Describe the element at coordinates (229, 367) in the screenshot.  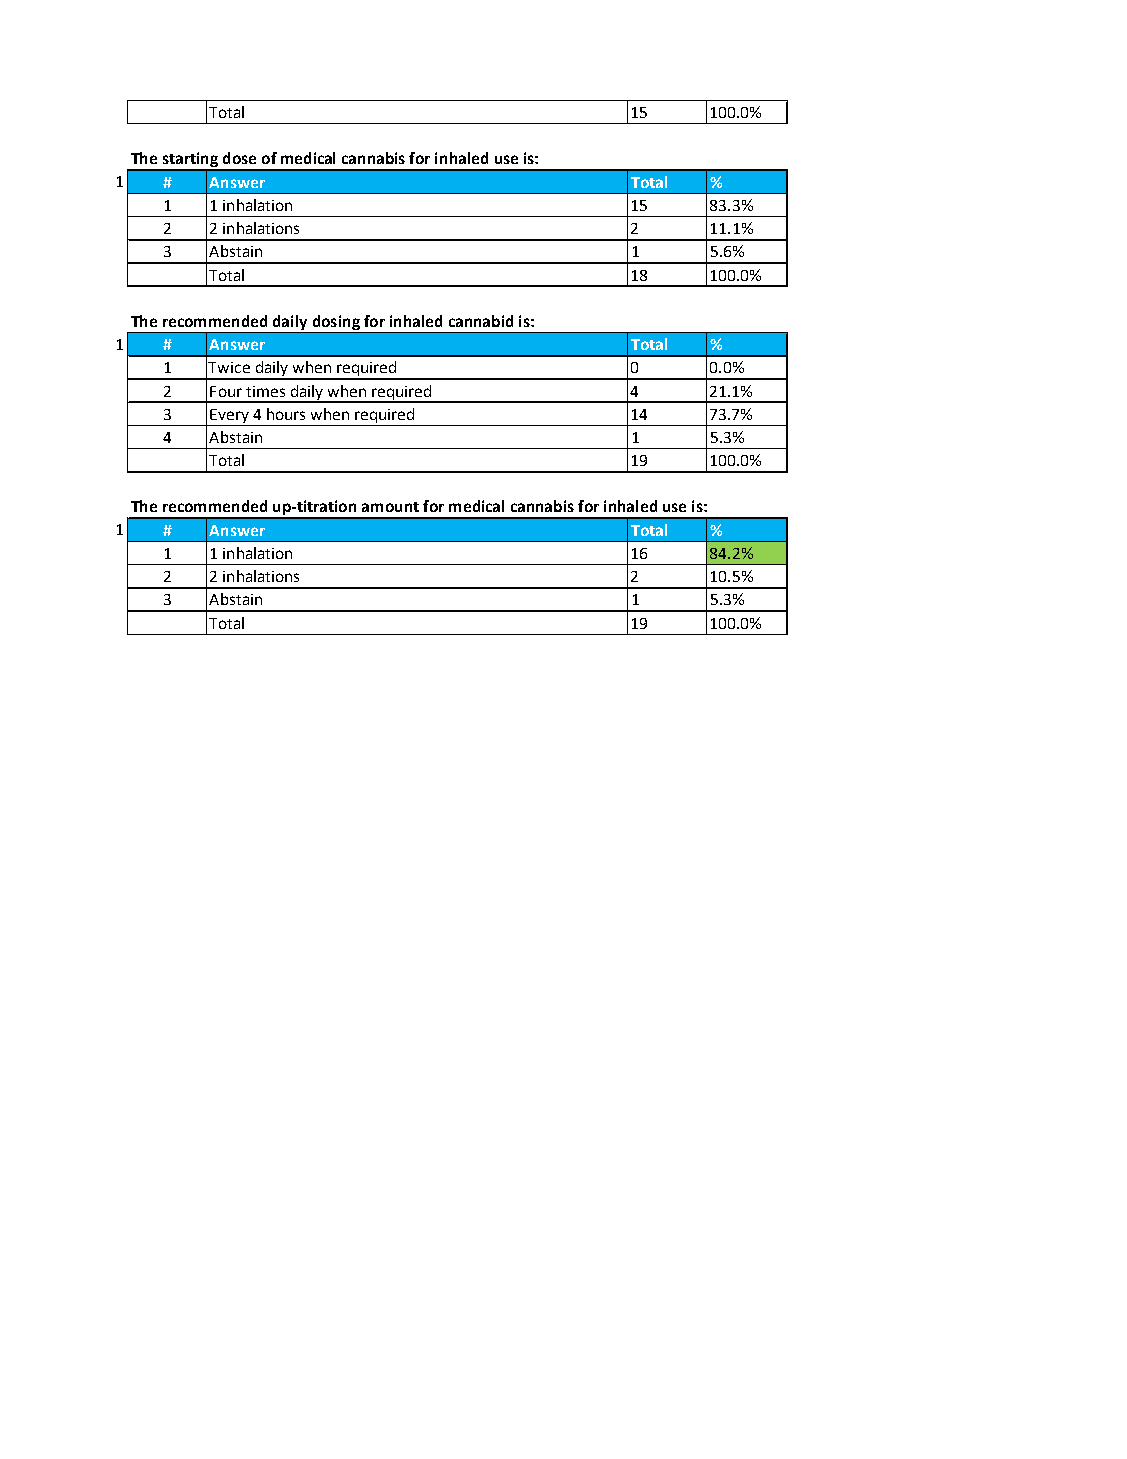
I see `Twice` at that location.
